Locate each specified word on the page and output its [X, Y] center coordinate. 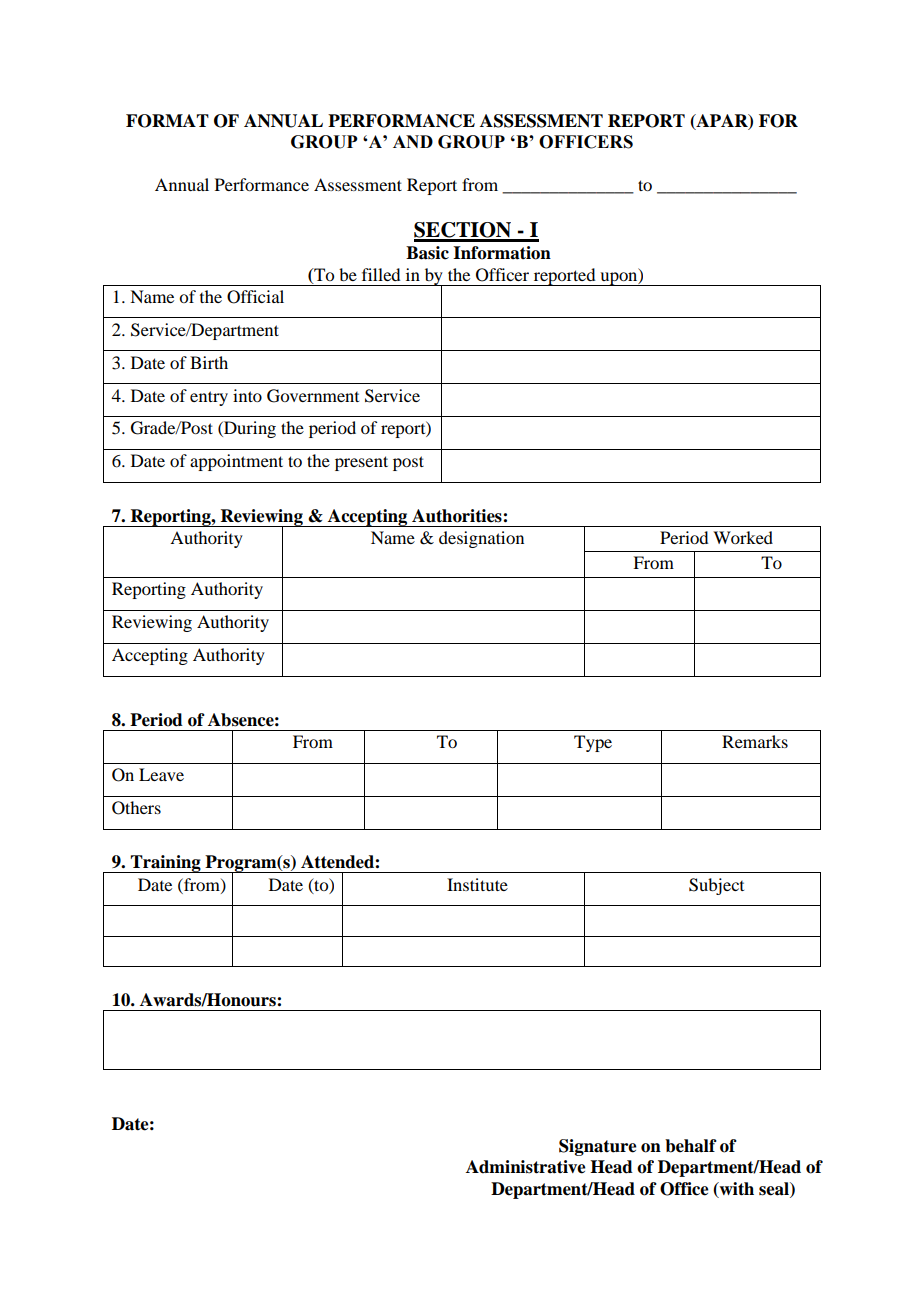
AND [413, 141]
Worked [743, 537]
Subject [716, 886]
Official [255, 297]
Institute [477, 884]
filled [381, 274]
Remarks [755, 741]
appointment [236, 462]
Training [166, 864]
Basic [427, 253]
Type [593, 743]
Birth [209, 362]
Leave [161, 774]
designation [481, 539]
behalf [691, 1146]
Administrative [526, 1167]
